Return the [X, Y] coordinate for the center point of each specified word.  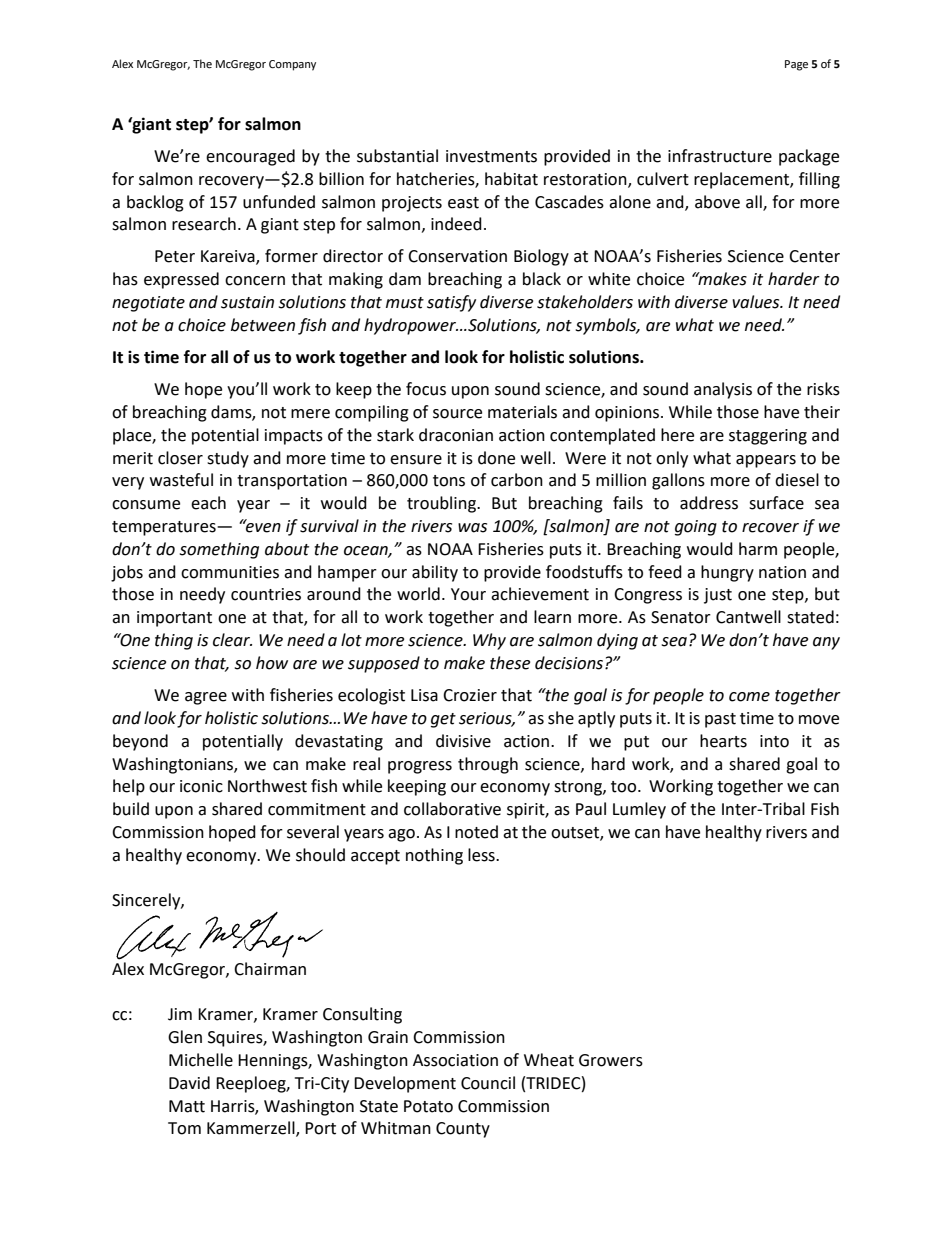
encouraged [250, 157]
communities [230, 572]
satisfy [451, 303]
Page [796, 65]
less [482, 855]
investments [491, 156]
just [718, 596]
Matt [187, 1106]
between [263, 325]
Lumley [639, 810]
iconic [201, 786]
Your [468, 594]
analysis [723, 390]
